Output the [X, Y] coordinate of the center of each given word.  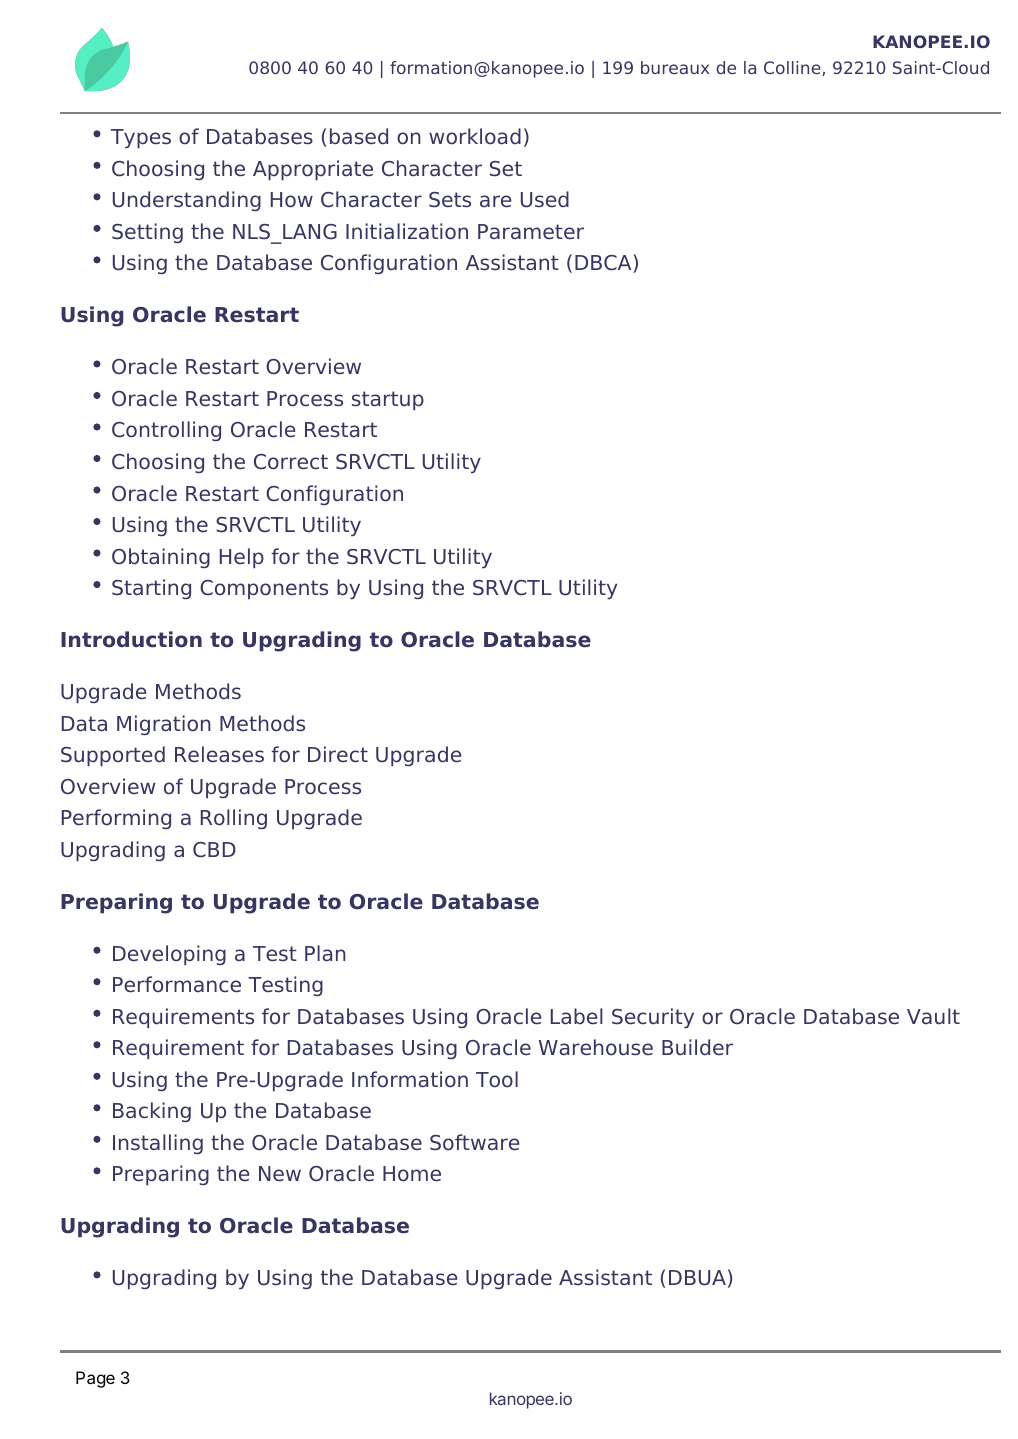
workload [475, 136]
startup [388, 401]
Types [141, 139]
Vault [933, 1016]
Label [577, 1016]
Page [95, 1379]
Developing [169, 955]
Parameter [531, 232]
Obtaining [161, 558]
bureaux [675, 67]
